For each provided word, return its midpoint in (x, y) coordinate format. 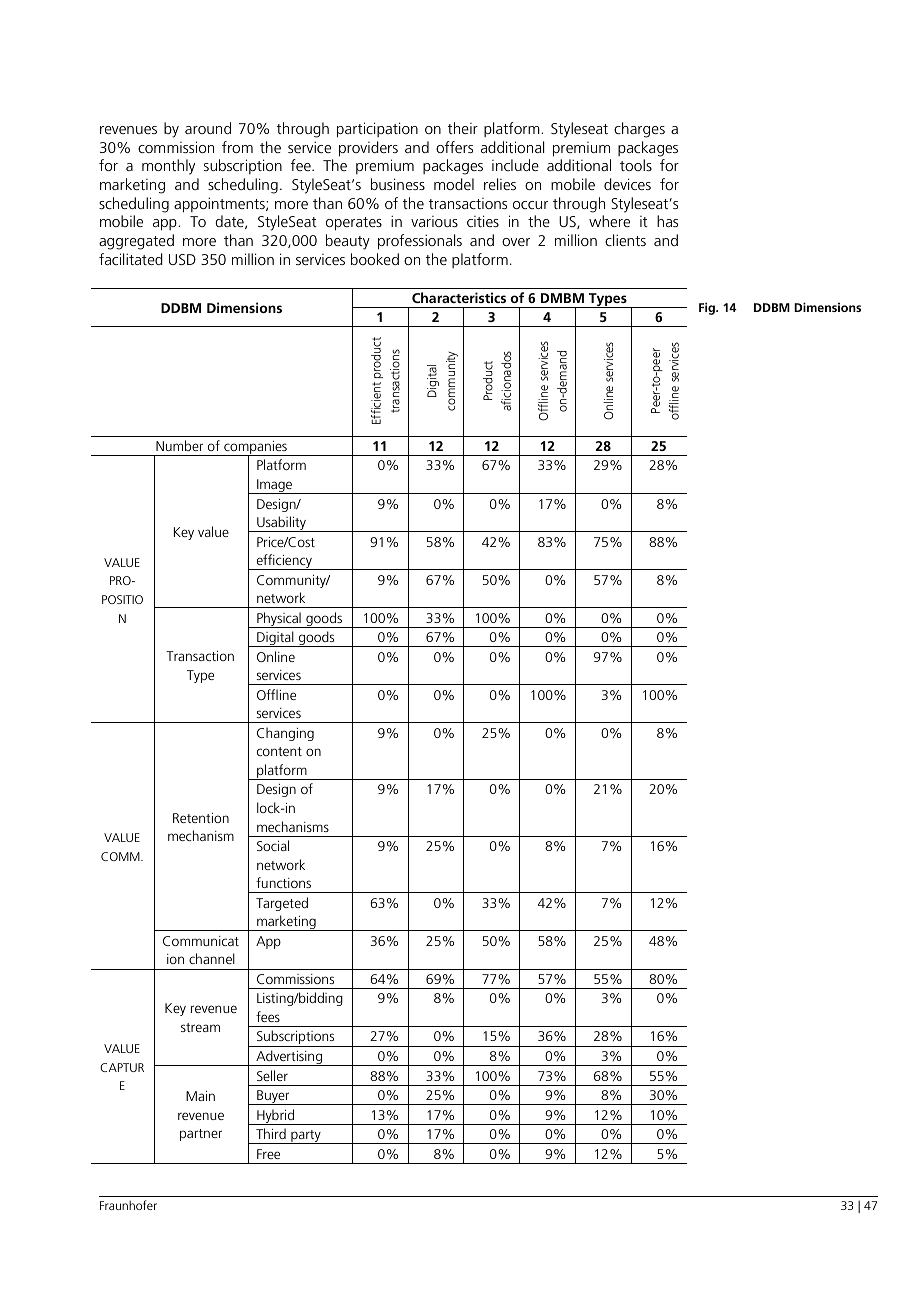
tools (636, 165)
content (279, 751)
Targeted (282, 904)
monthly (168, 167)
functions (283, 882)
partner (201, 1135)
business (398, 184)
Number (179, 445)
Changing (285, 734)
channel (212, 958)
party (306, 1137)
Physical (279, 620)
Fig (708, 308)
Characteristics (459, 297)
